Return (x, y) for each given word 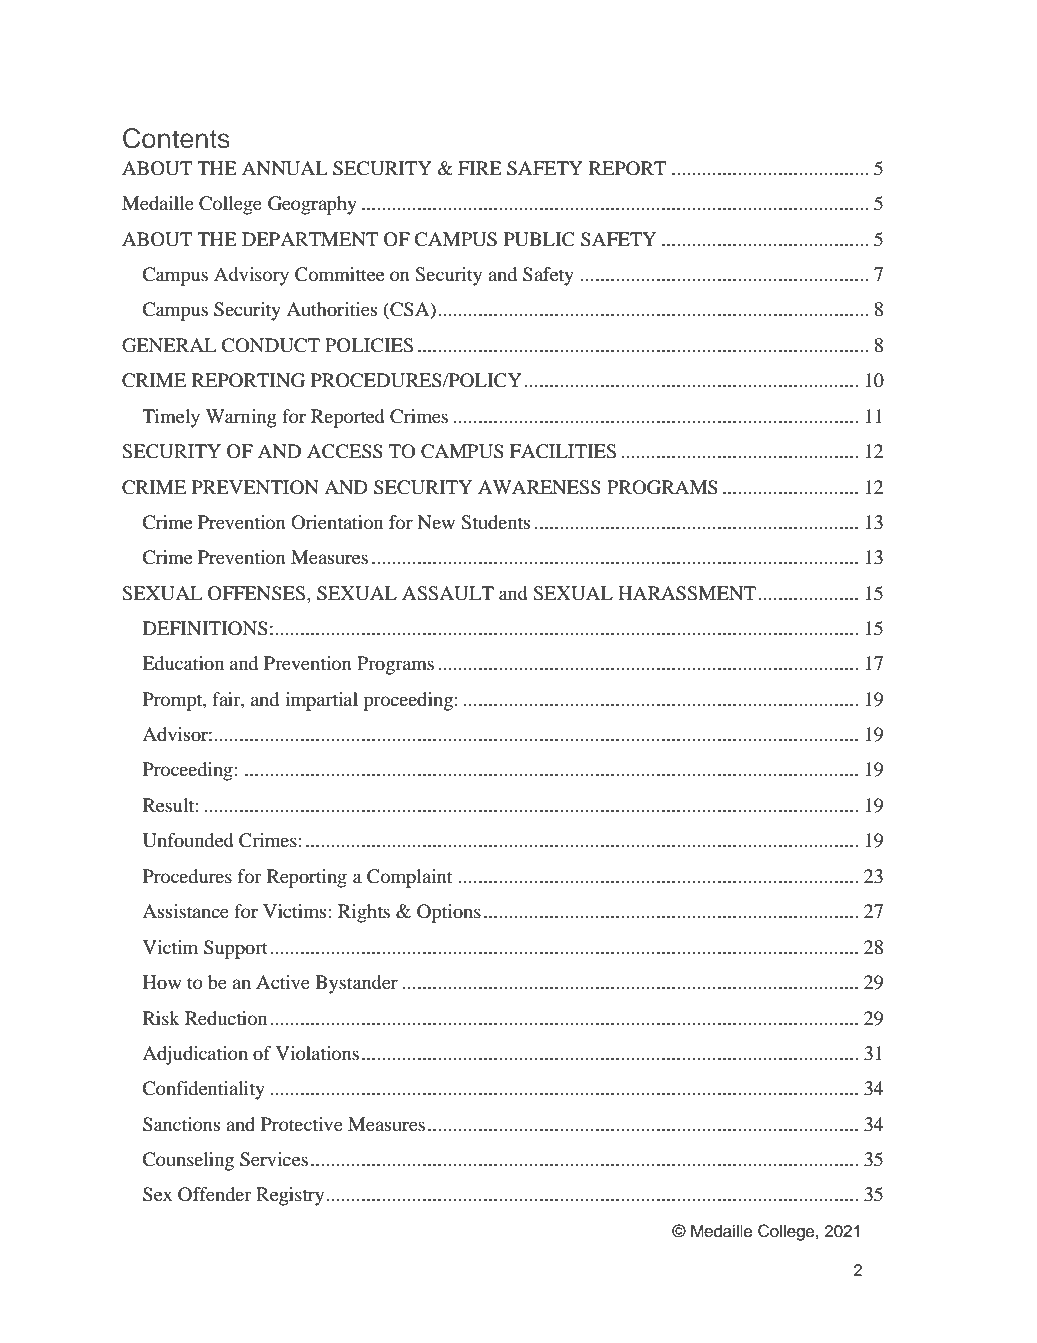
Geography (312, 205)
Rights (364, 913)
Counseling (188, 1161)
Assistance (185, 911)
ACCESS (345, 451)
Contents (176, 138)
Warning (241, 418)
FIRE (480, 168)
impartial (321, 701)
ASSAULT (448, 593)
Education (183, 663)
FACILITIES (563, 451)
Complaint (409, 878)
